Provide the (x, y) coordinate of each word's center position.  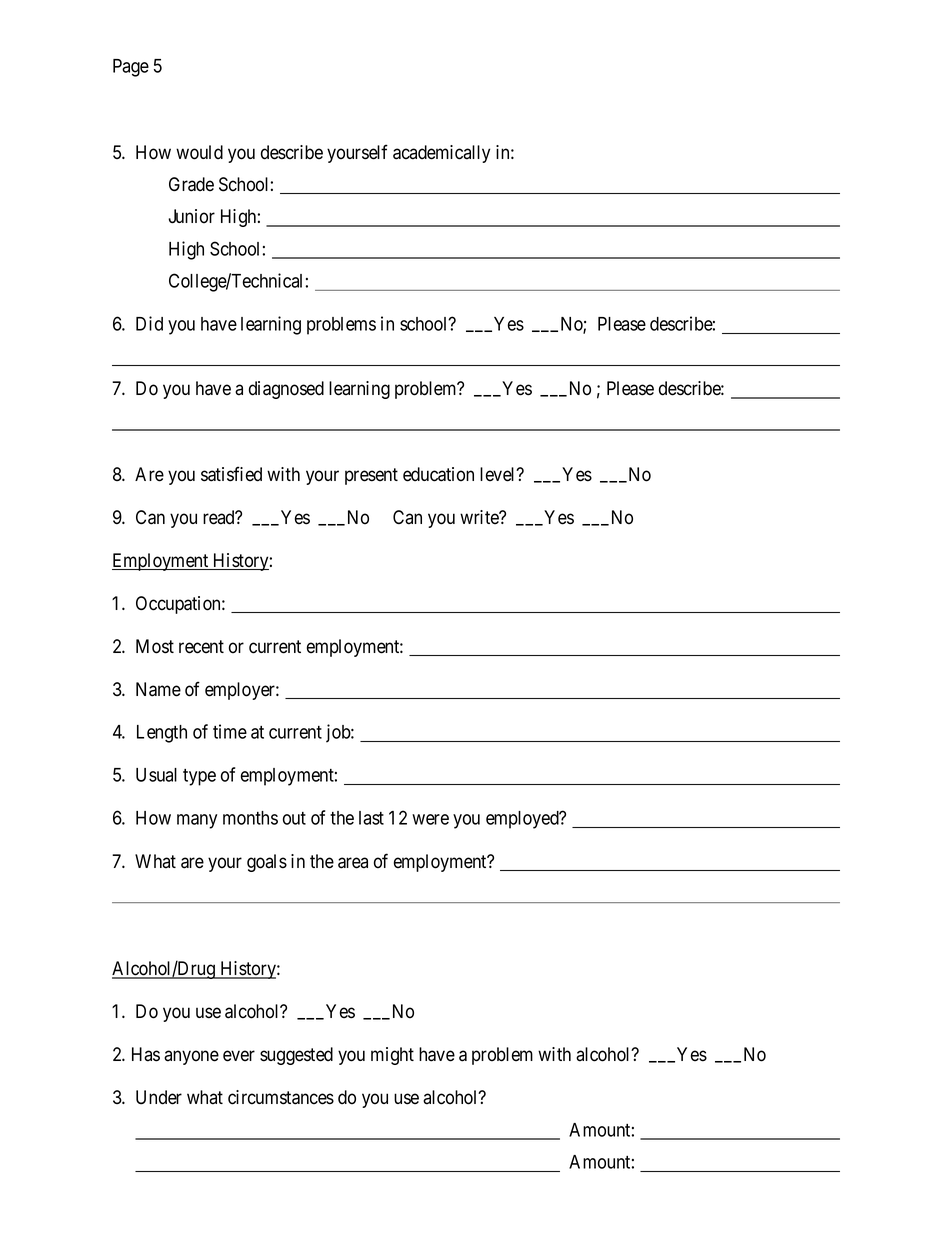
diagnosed (286, 390)
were (430, 819)
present (371, 476)
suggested (296, 1056)
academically (441, 154)
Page (131, 68)
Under (159, 1097)
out (294, 818)
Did (149, 323)
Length (162, 734)
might (392, 1056)
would (199, 152)
